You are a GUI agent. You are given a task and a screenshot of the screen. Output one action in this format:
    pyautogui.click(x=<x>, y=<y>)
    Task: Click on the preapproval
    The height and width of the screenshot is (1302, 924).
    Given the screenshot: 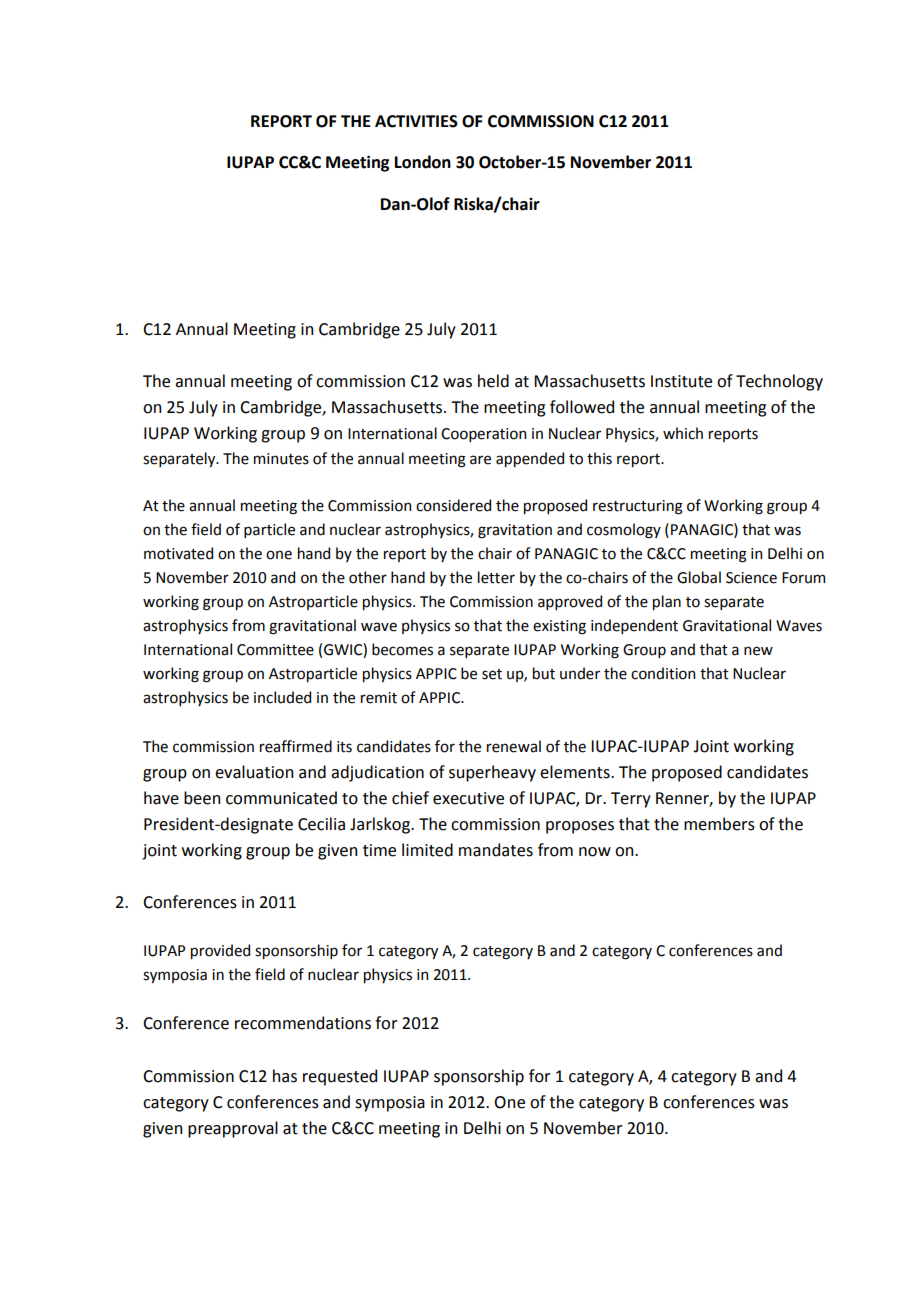 What is the action you would take?
    pyautogui.click(x=233, y=1129)
